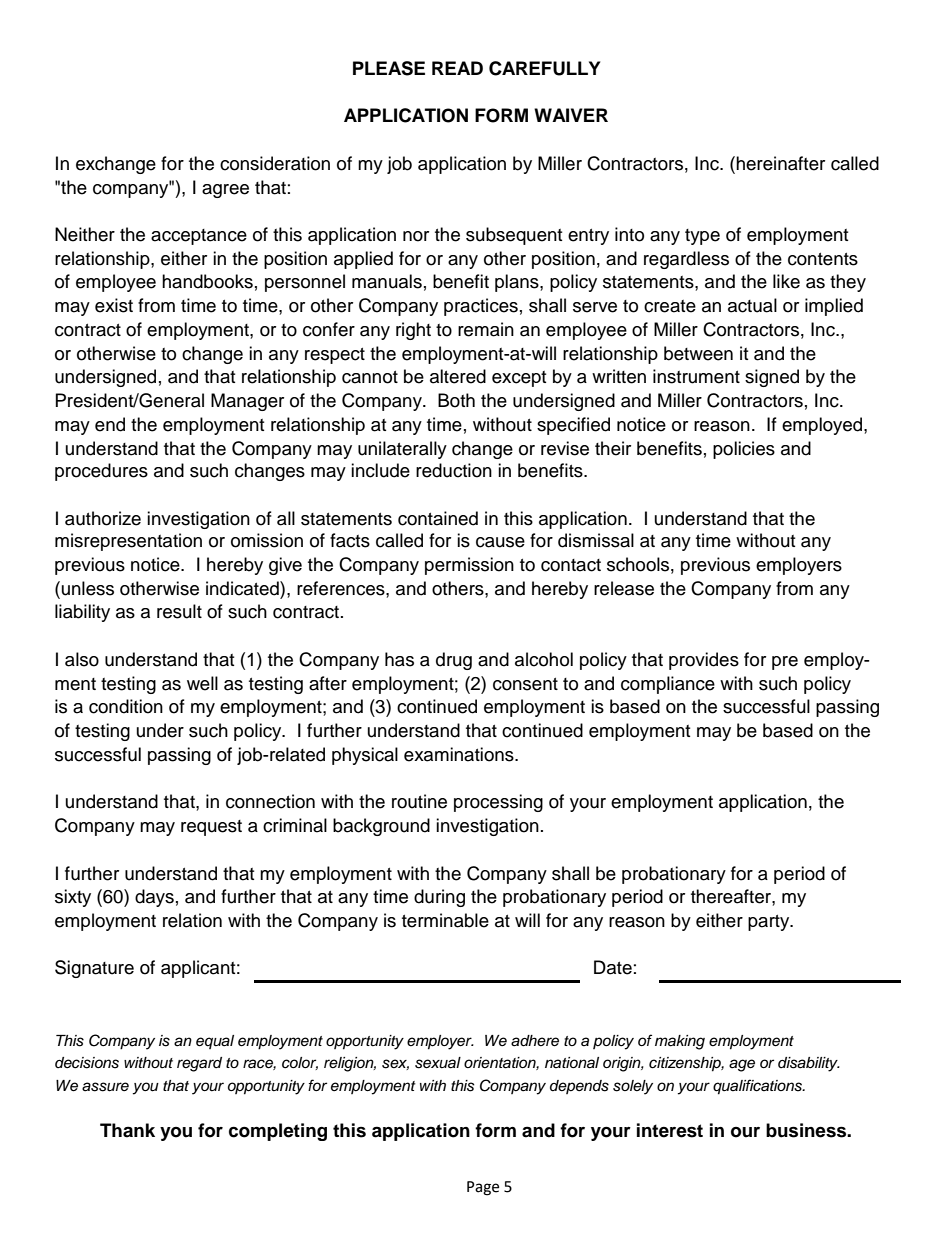 The width and height of the page is (952, 1233). I want to click on result, so click(179, 611).
